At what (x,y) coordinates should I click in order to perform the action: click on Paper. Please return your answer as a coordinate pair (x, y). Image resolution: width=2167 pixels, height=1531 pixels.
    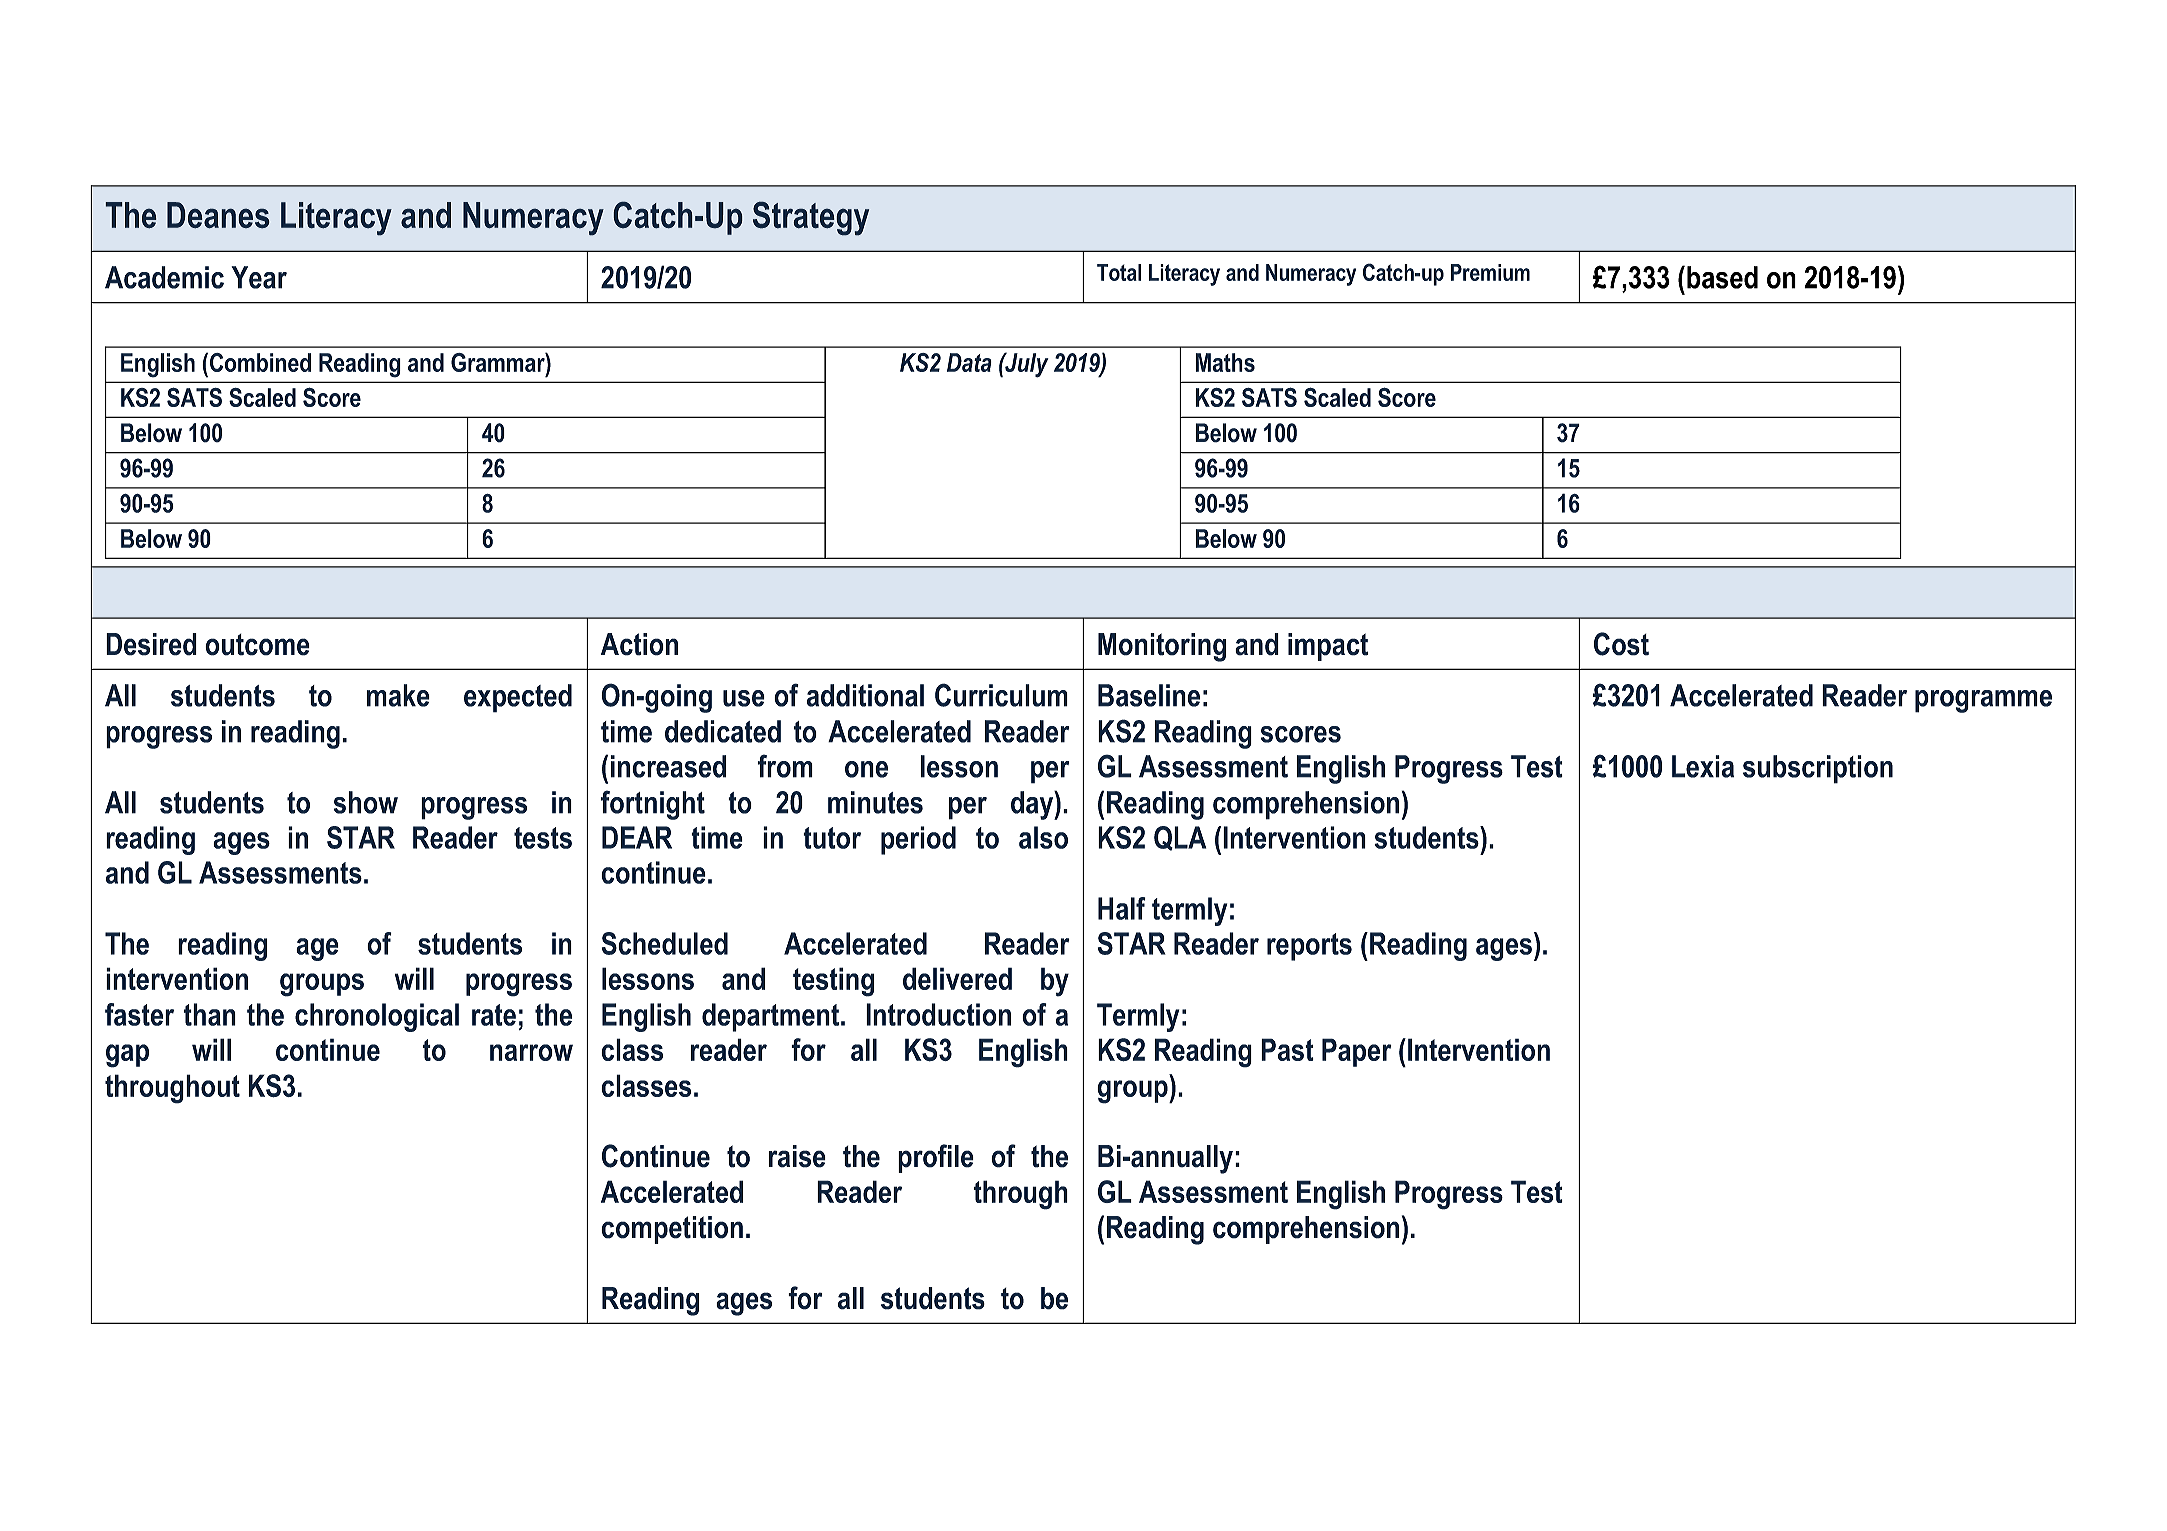
    Looking at the image, I should click on (1357, 1052).
